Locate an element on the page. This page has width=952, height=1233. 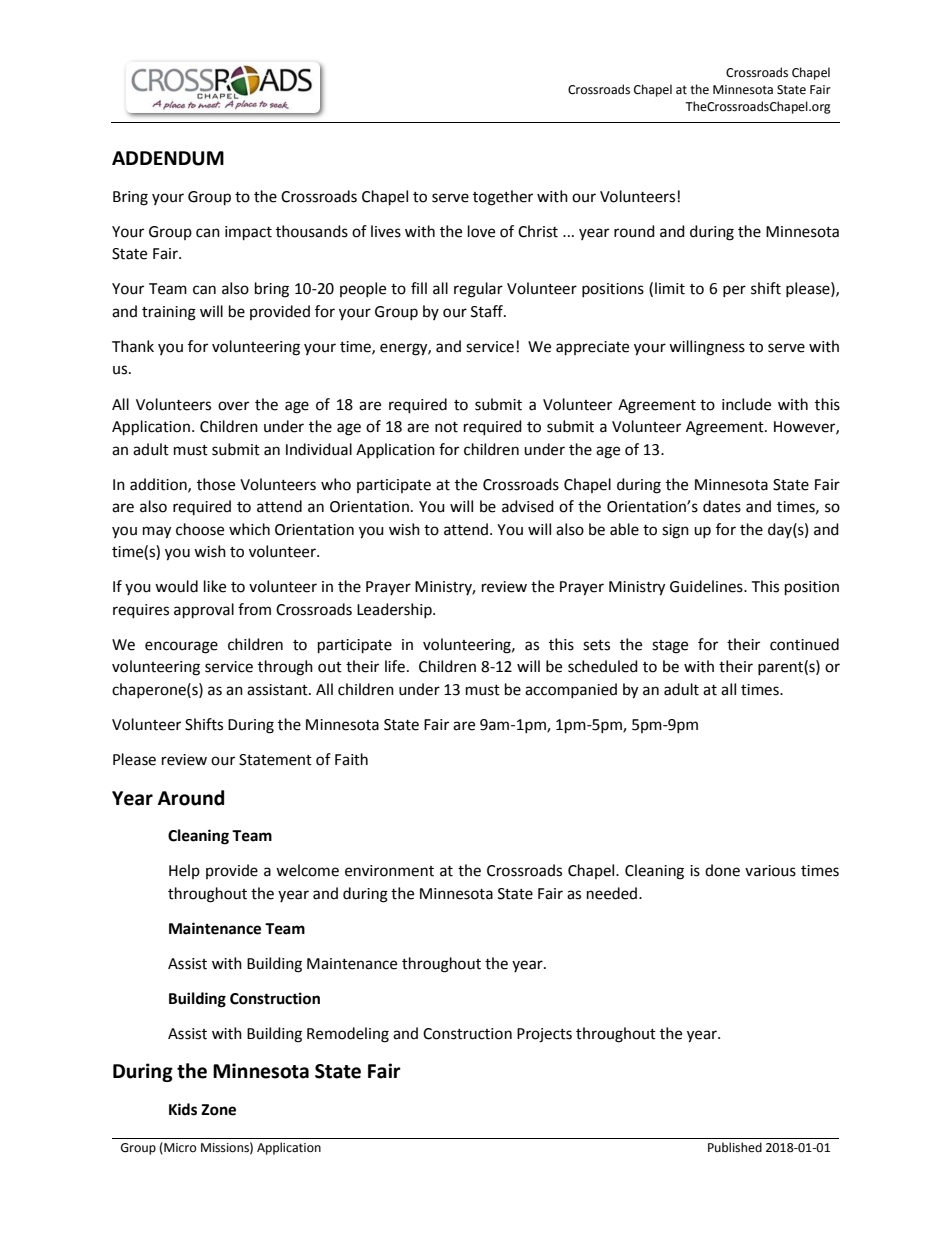
stage is located at coordinates (670, 647).
